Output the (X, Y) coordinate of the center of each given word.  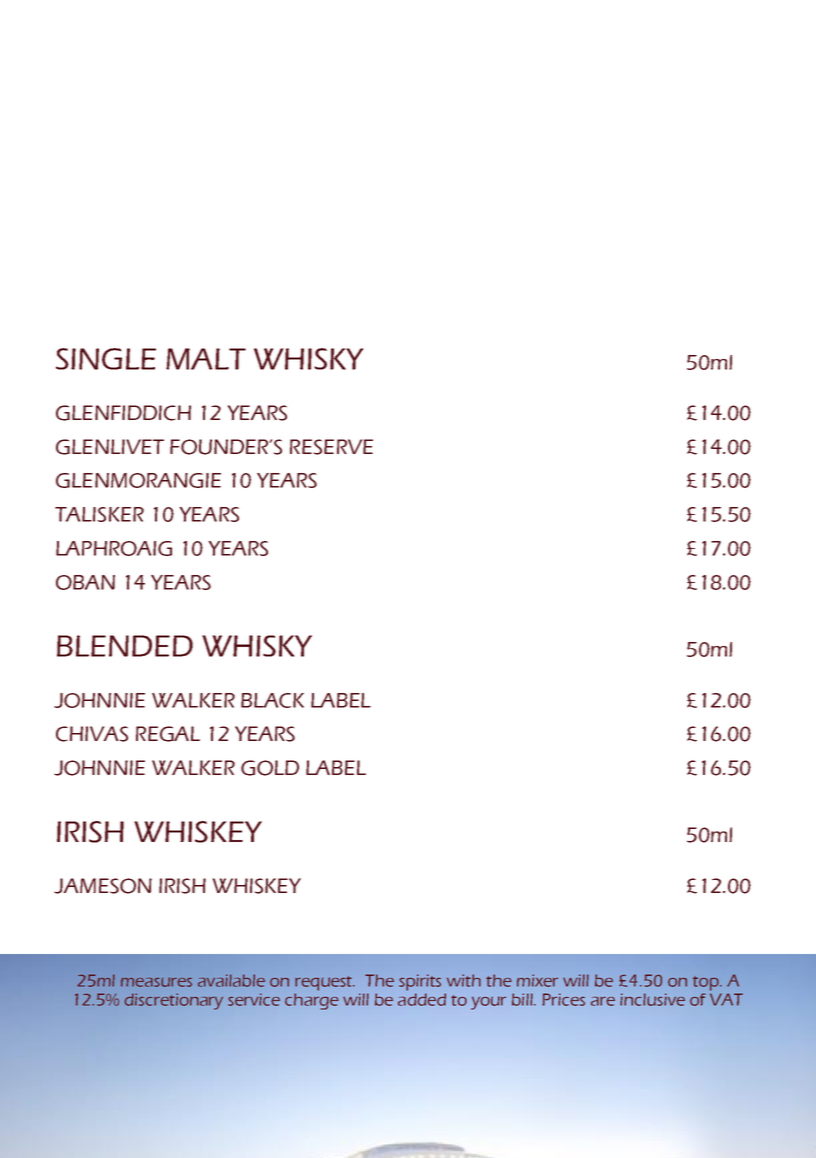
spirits (420, 982)
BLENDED (125, 646)
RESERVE (331, 447)
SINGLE (106, 359)
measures (156, 982)
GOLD (270, 768)
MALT (206, 359)
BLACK (272, 700)
